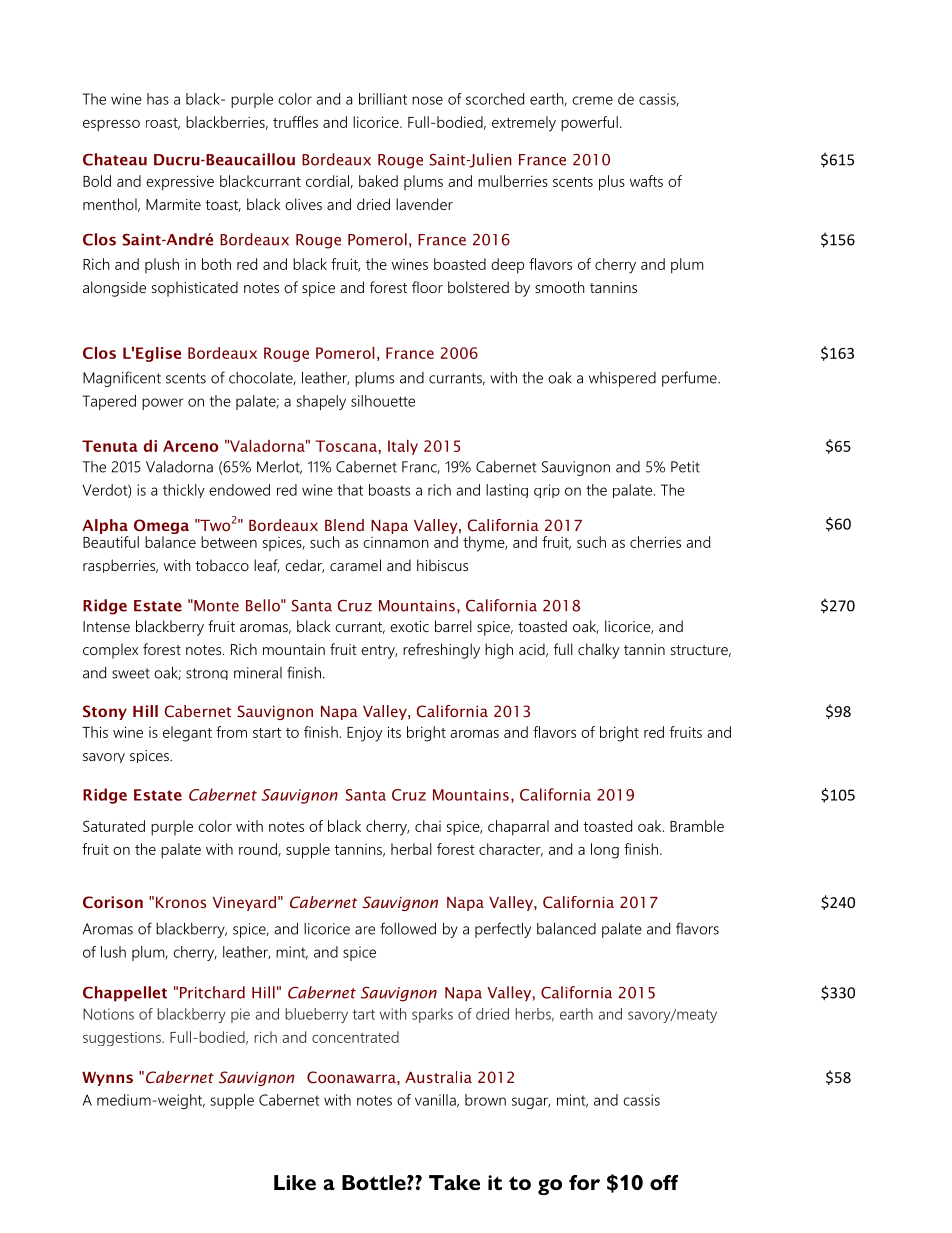 This screenshot has width=952, height=1233. Describe the element at coordinates (158, 99) in the screenshot. I see `has` at that location.
